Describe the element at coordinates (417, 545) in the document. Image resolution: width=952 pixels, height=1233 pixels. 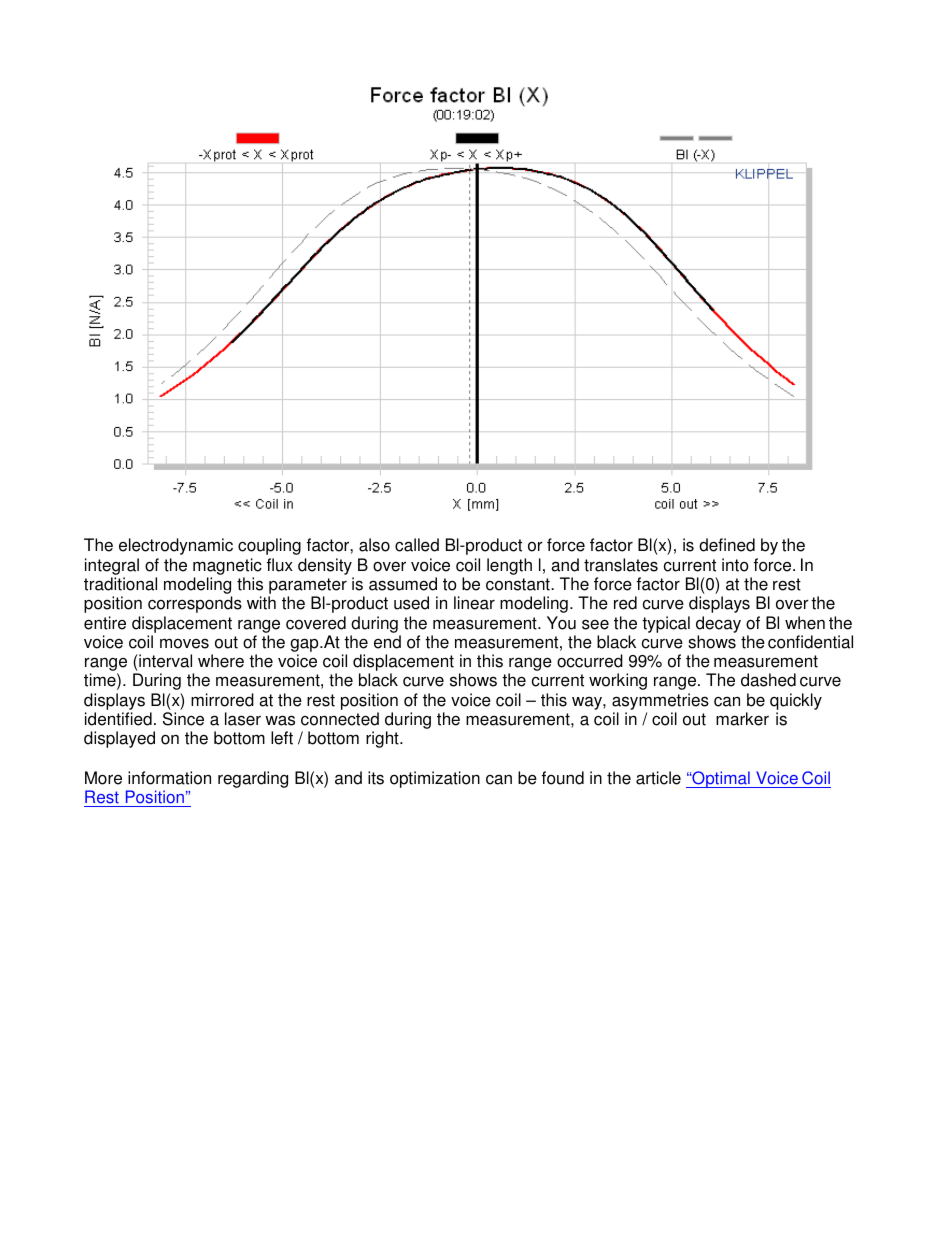
I see `called` at that location.
